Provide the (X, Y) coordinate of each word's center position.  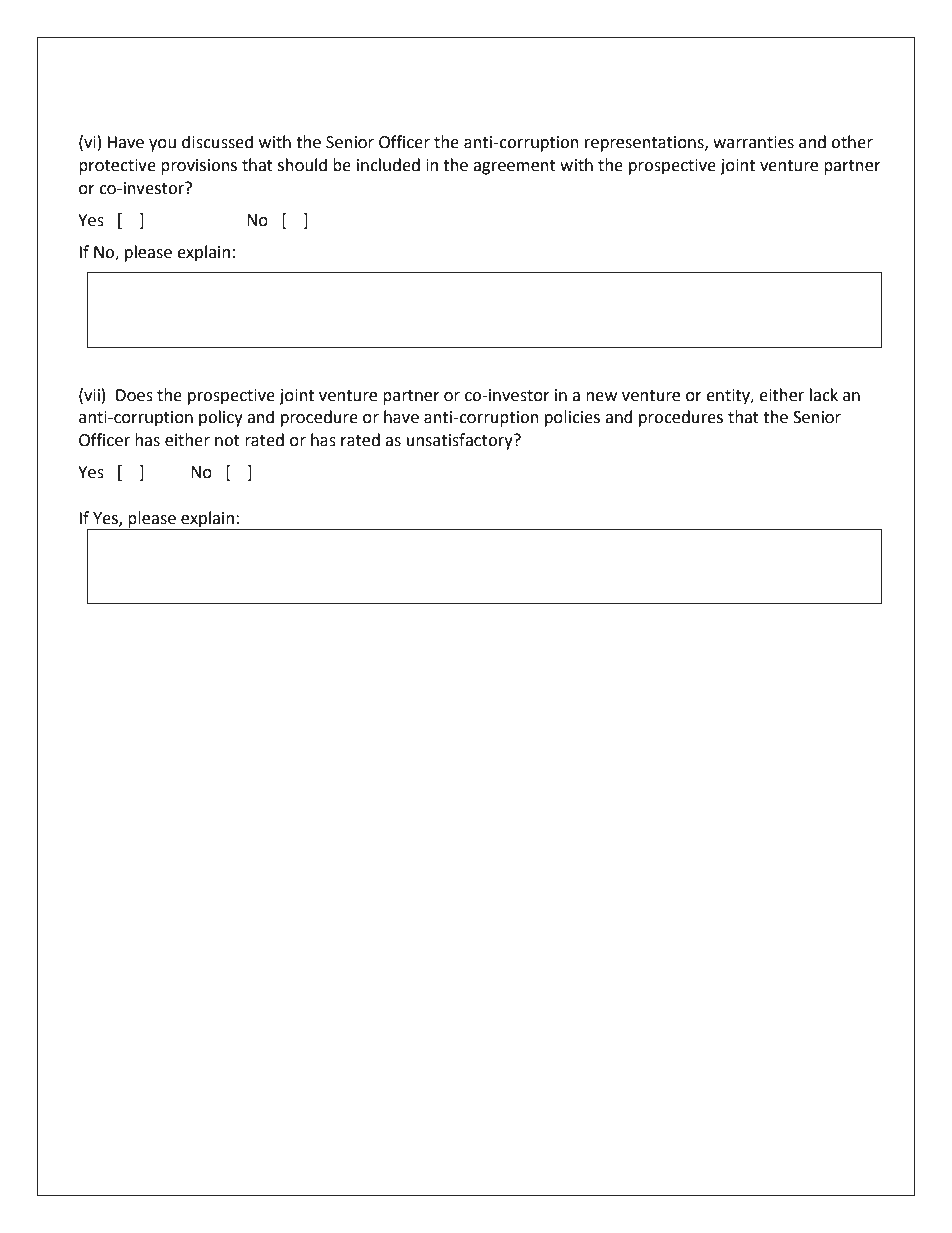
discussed (217, 142)
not (227, 441)
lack (824, 395)
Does (134, 395)
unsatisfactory (461, 441)
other (852, 142)
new (601, 397)
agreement (514, 167)
